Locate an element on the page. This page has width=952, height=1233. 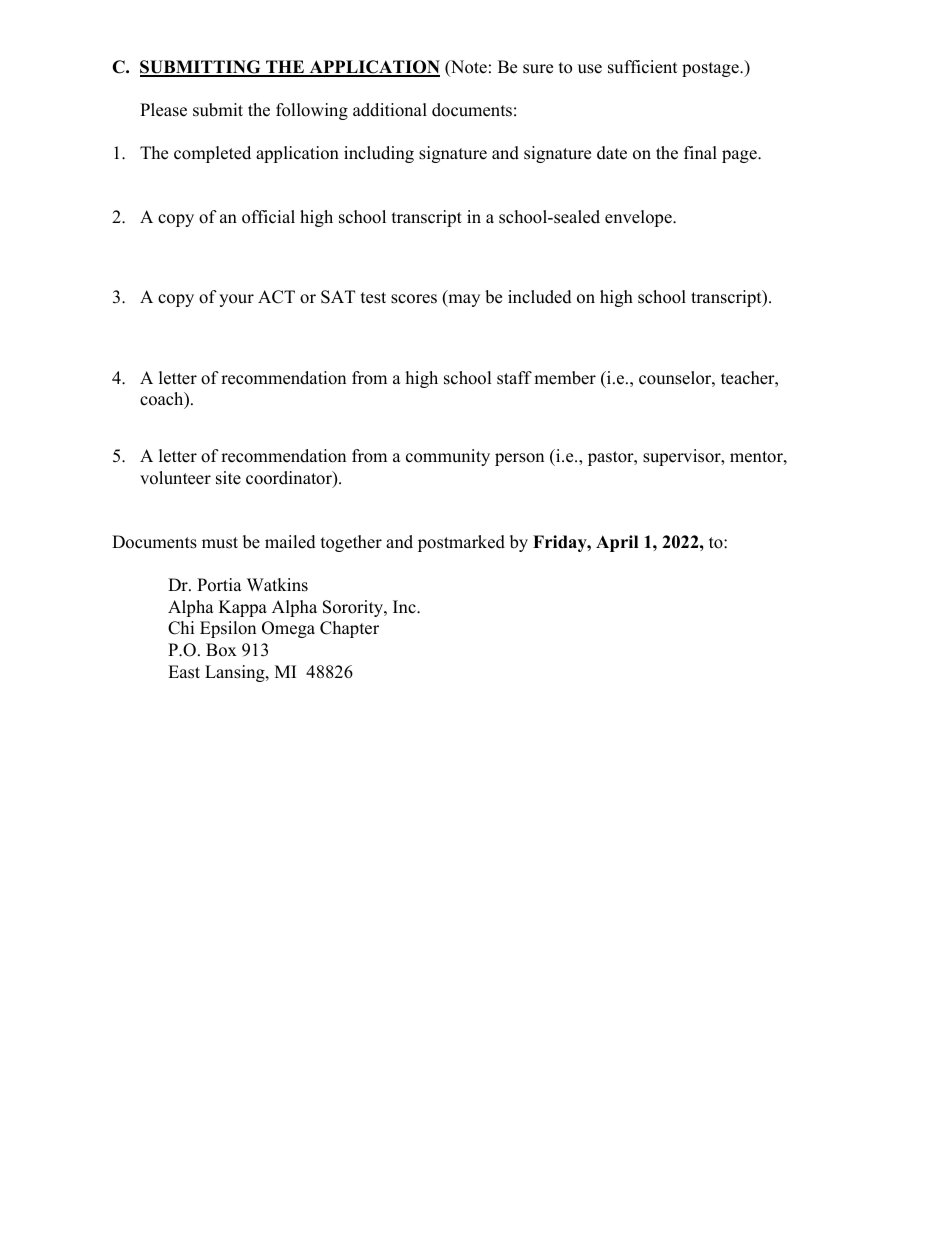
Box is located at coordinates (221, 650).
